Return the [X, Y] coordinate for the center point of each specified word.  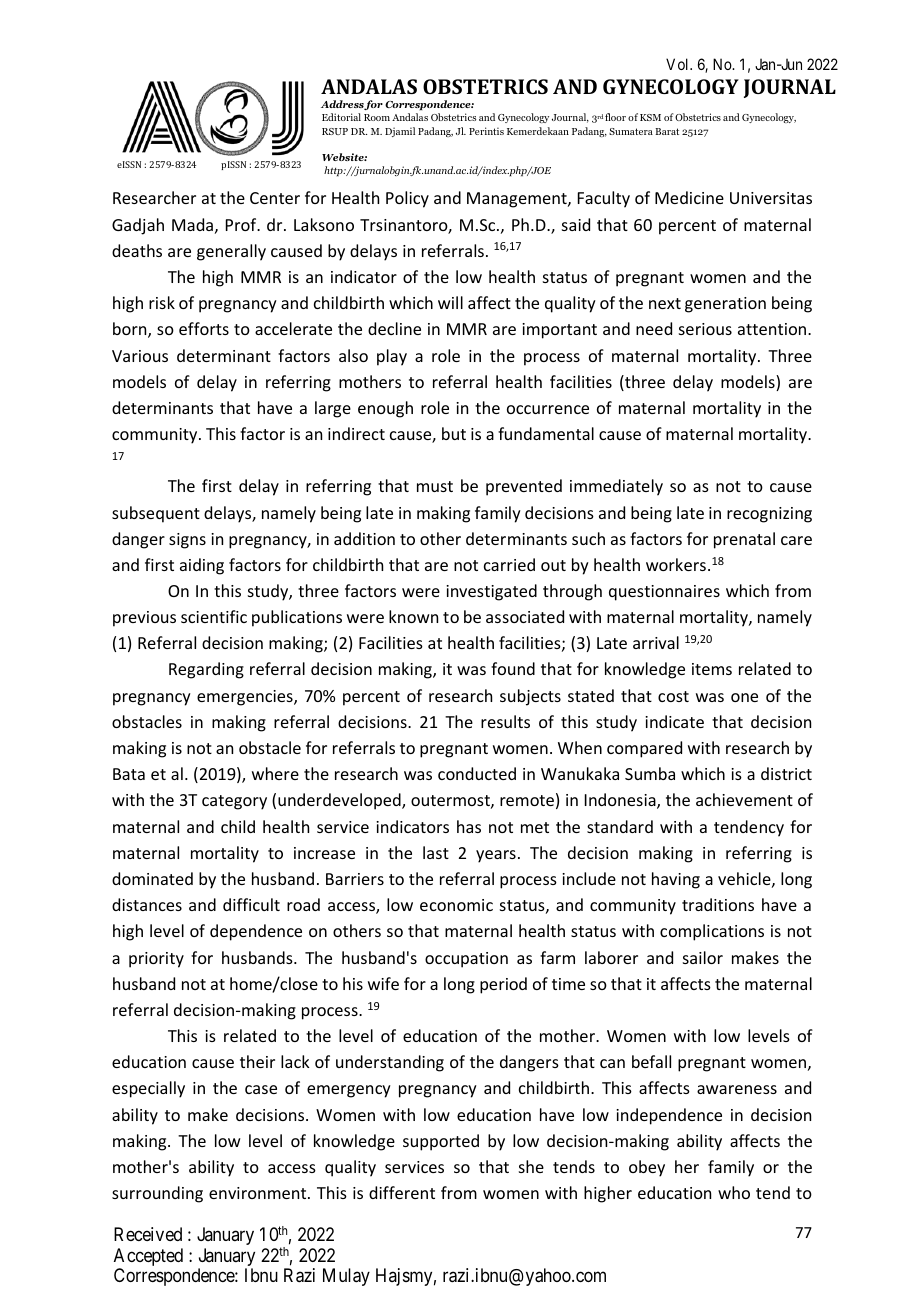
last [436, 852]
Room [377, 117]
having [676, 880]
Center [275, 198]
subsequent [156, 514]
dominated [152, 878]
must [435, 486]
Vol [679, 64]
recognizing [769, 515]
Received [148, 1234]
